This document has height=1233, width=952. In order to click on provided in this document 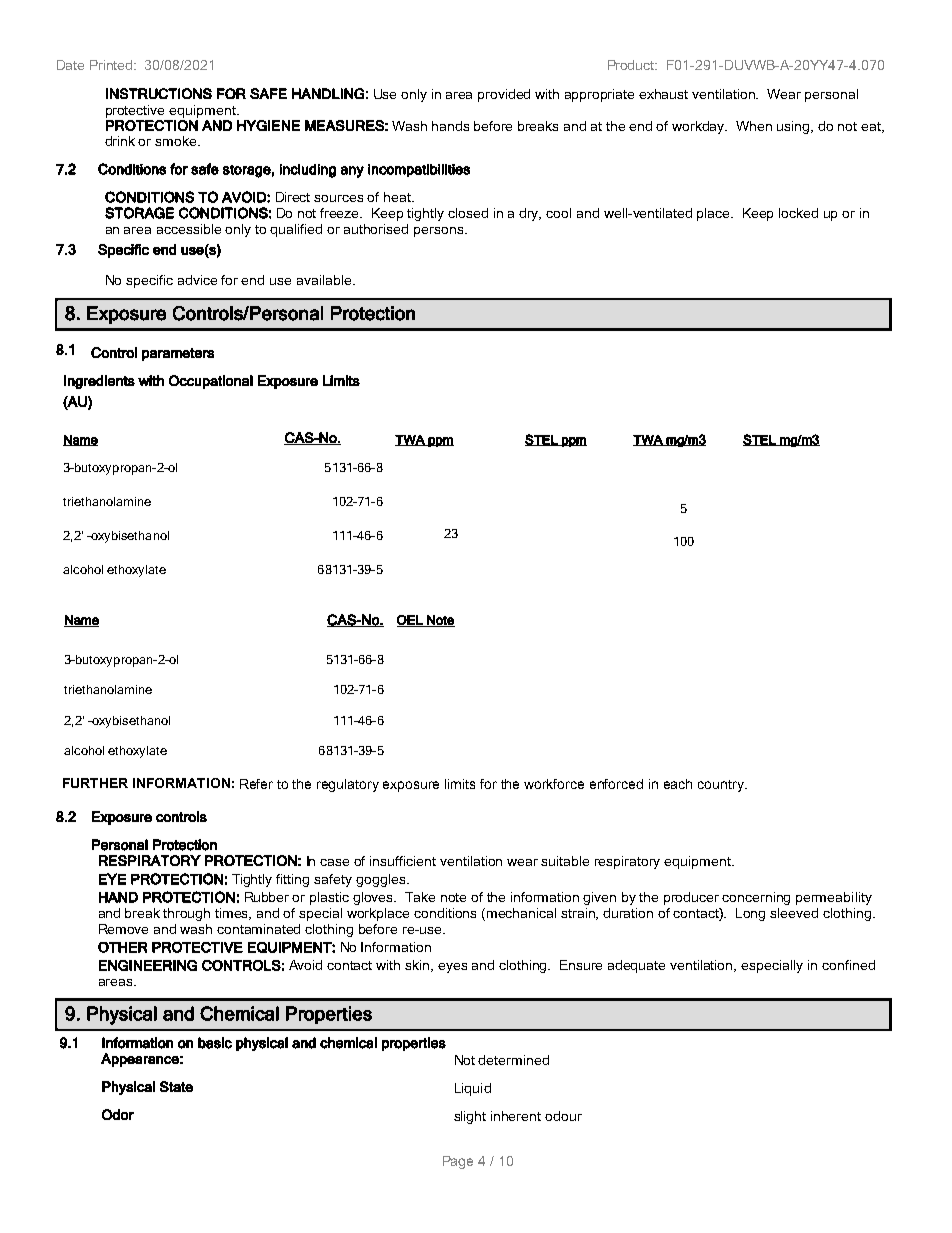, I will do `click(504, 95)`.
